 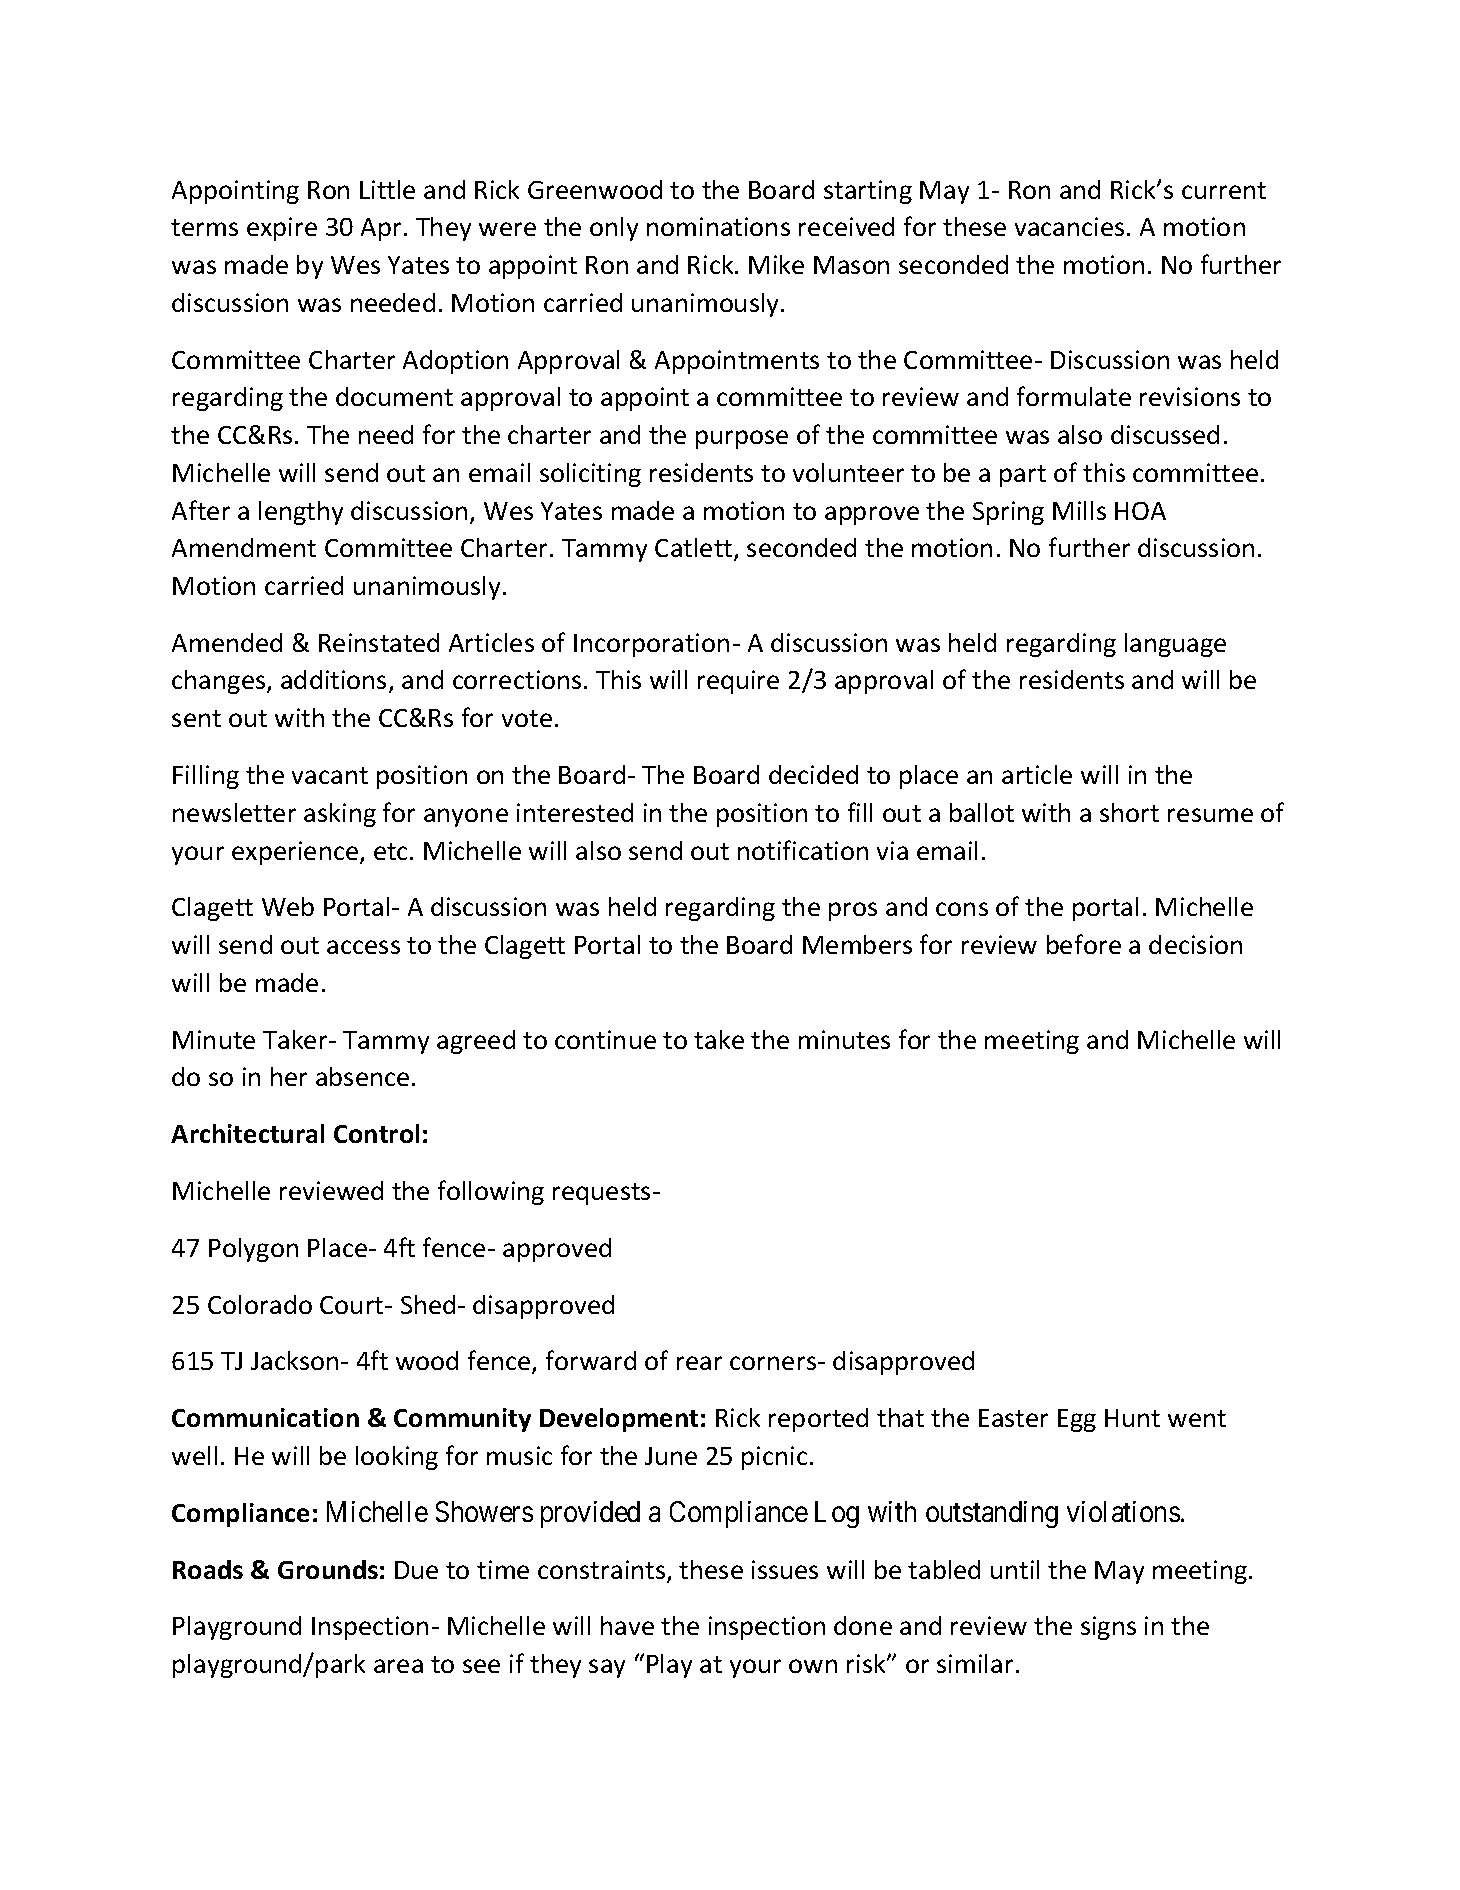 What do you see at coordinates (1069, 226) in the screenshot?
I see `vacancies` at bounding box center [1069, 226].
